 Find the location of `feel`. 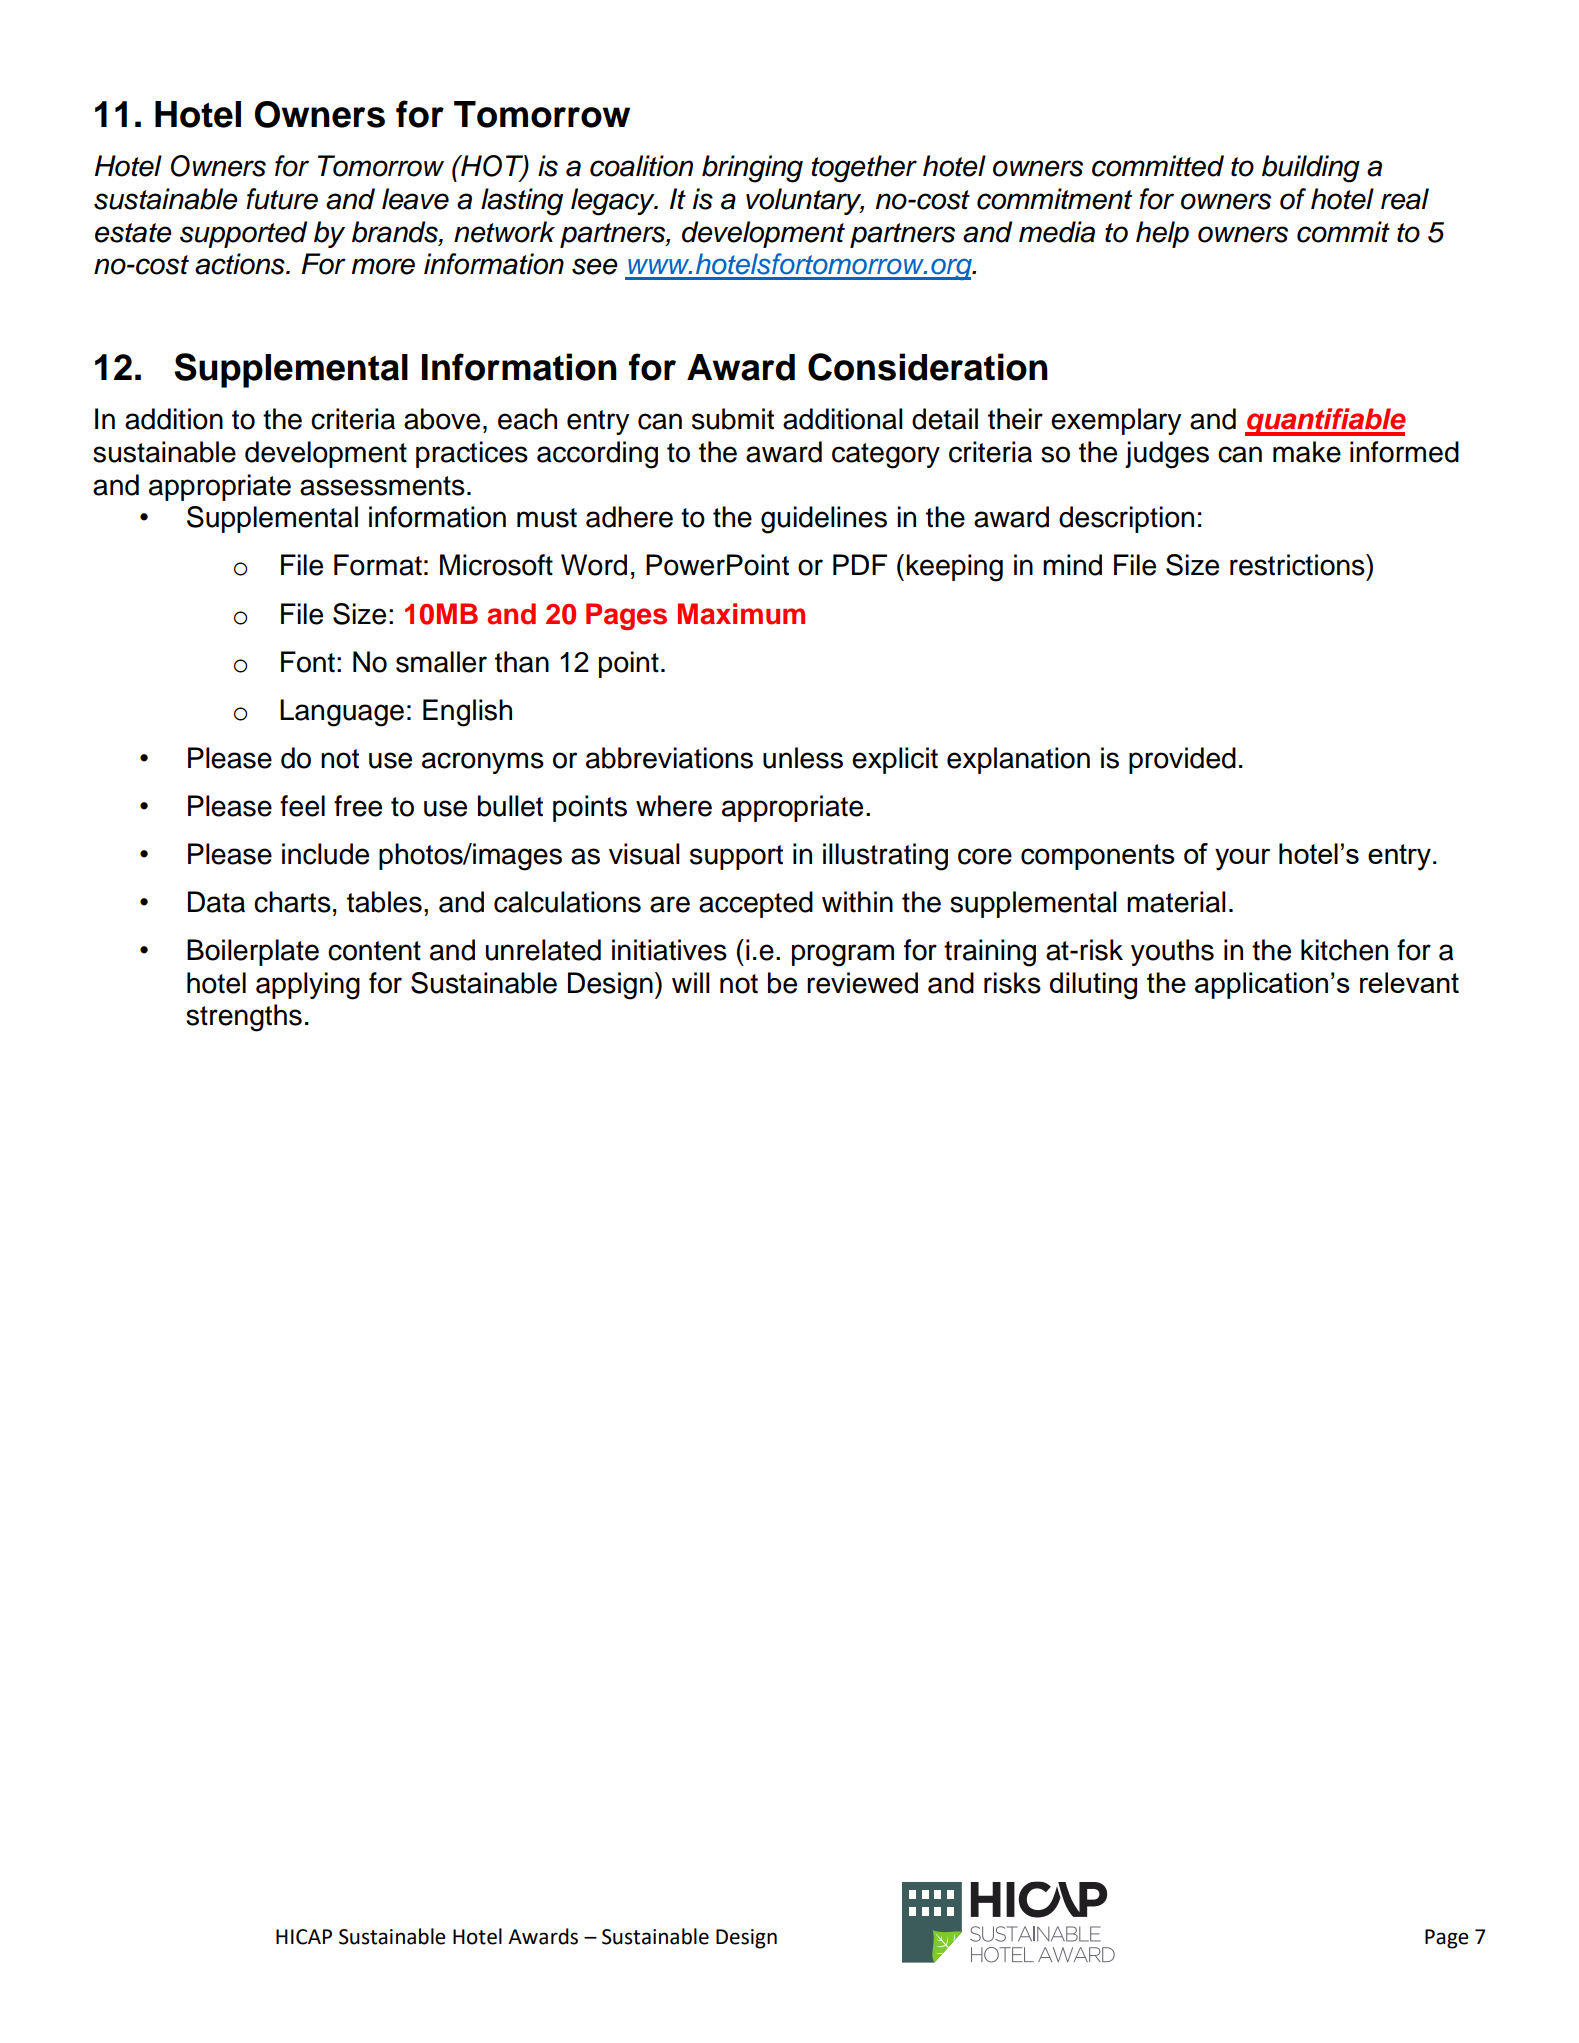

feel is located at coordinates (302, 806).
